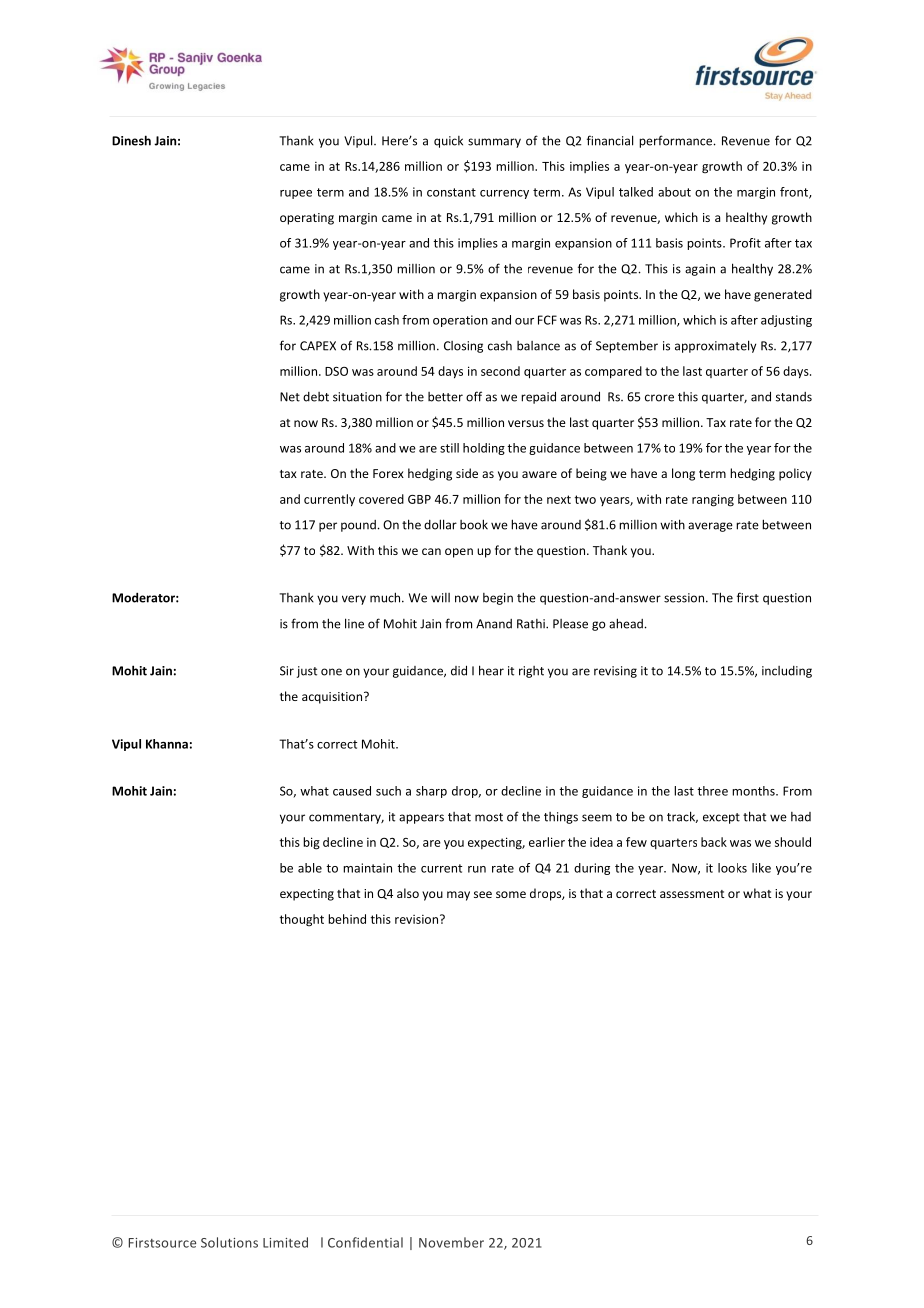 The image size is (924, 1308). Describe the element at coordinates (290, 397) in the screenshot. I see `Net` at that location.
